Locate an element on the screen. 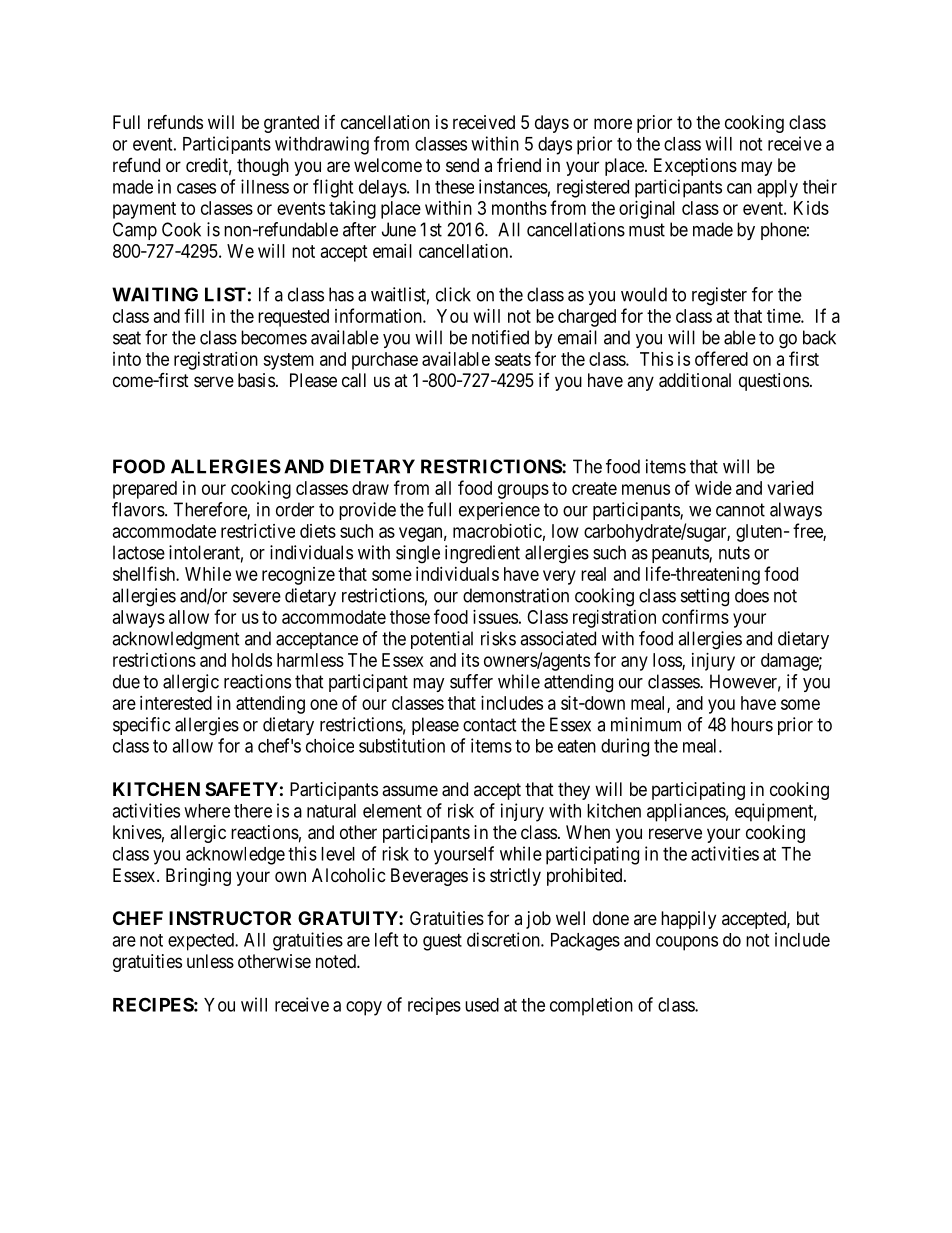 The width and height of the screenshot is (952, 1233). hours is located at coordinates (752, 724).
